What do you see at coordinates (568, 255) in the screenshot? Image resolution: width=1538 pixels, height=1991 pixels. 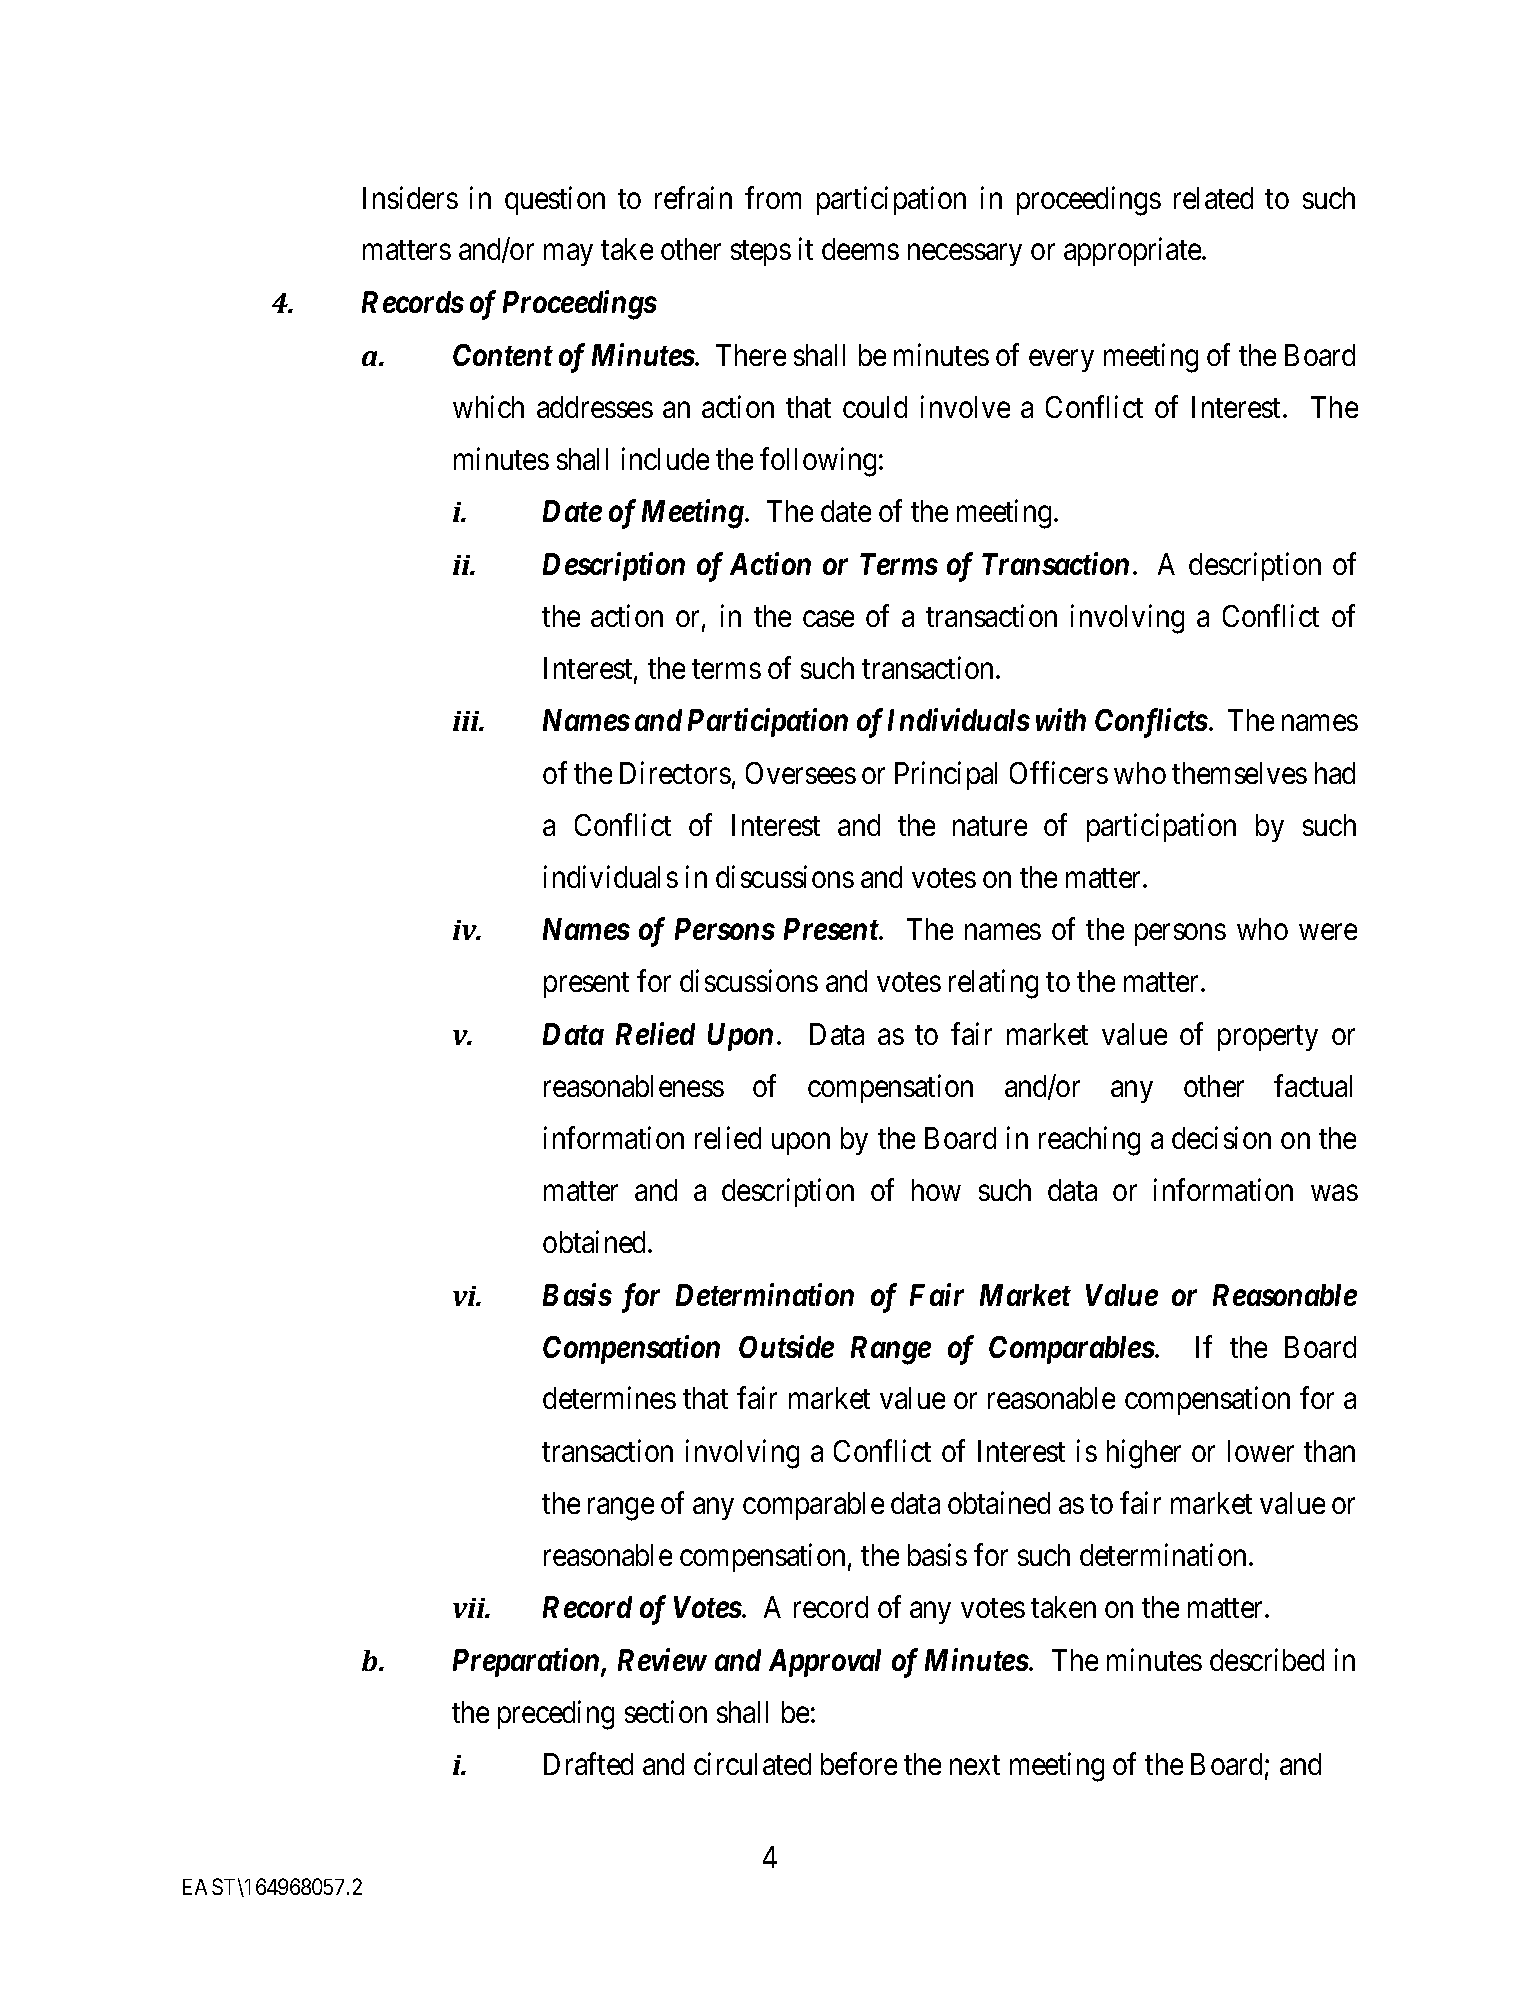 I see `may` at bounding box center [568, 255].
